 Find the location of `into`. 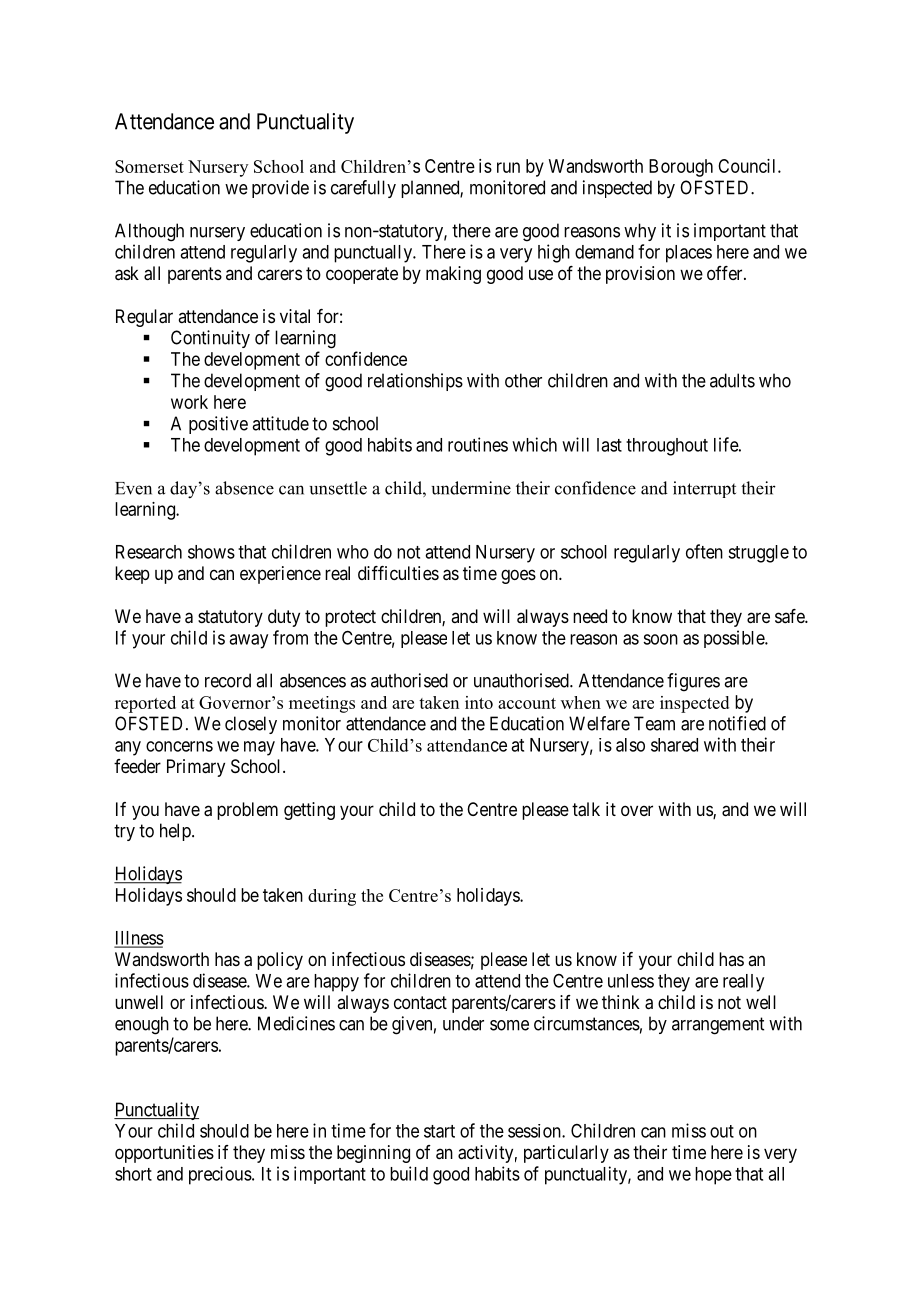

into is located at coordinates (479, 702).
